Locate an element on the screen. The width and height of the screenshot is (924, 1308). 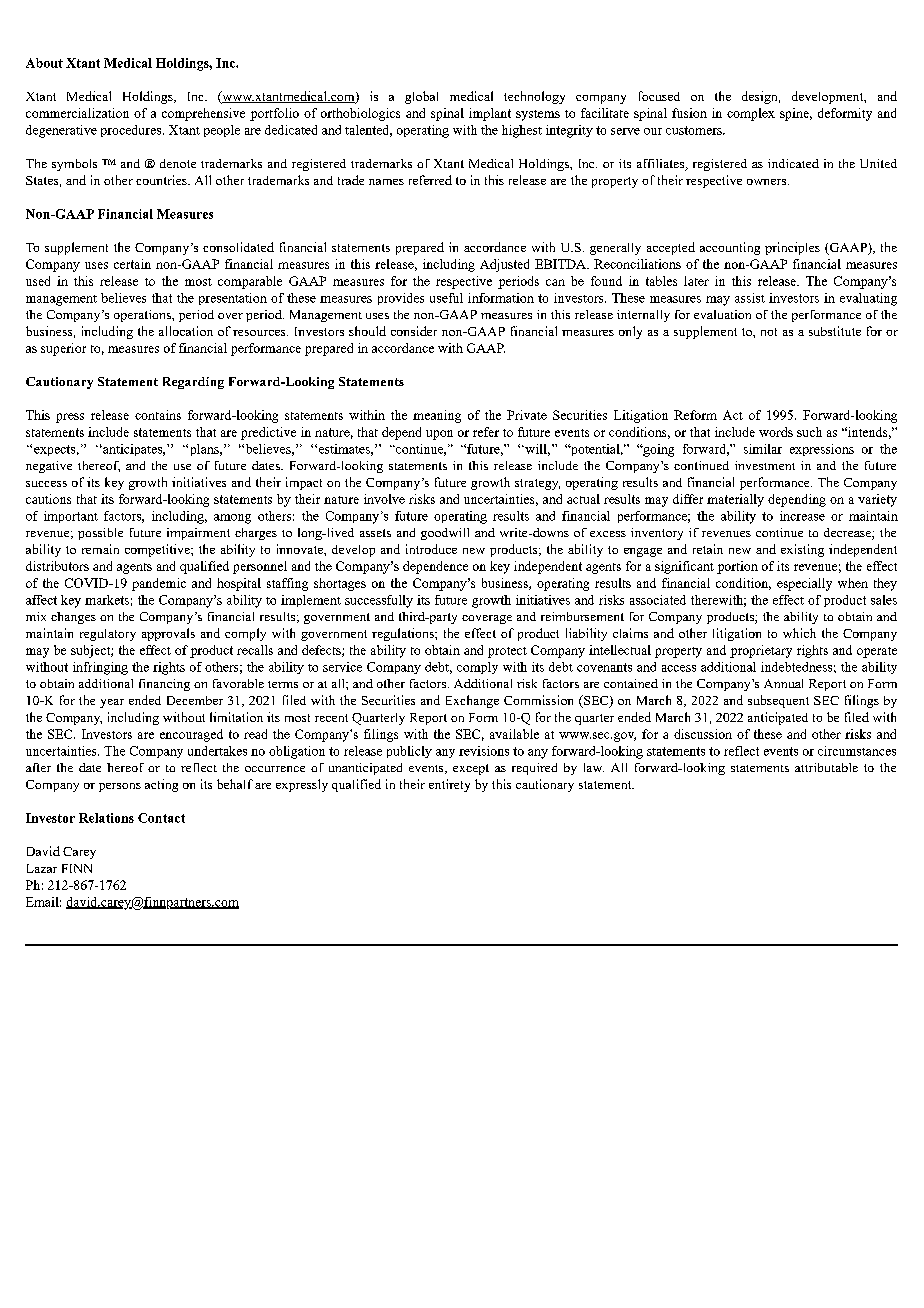
pandemic is located at coordinates (159, 584).
